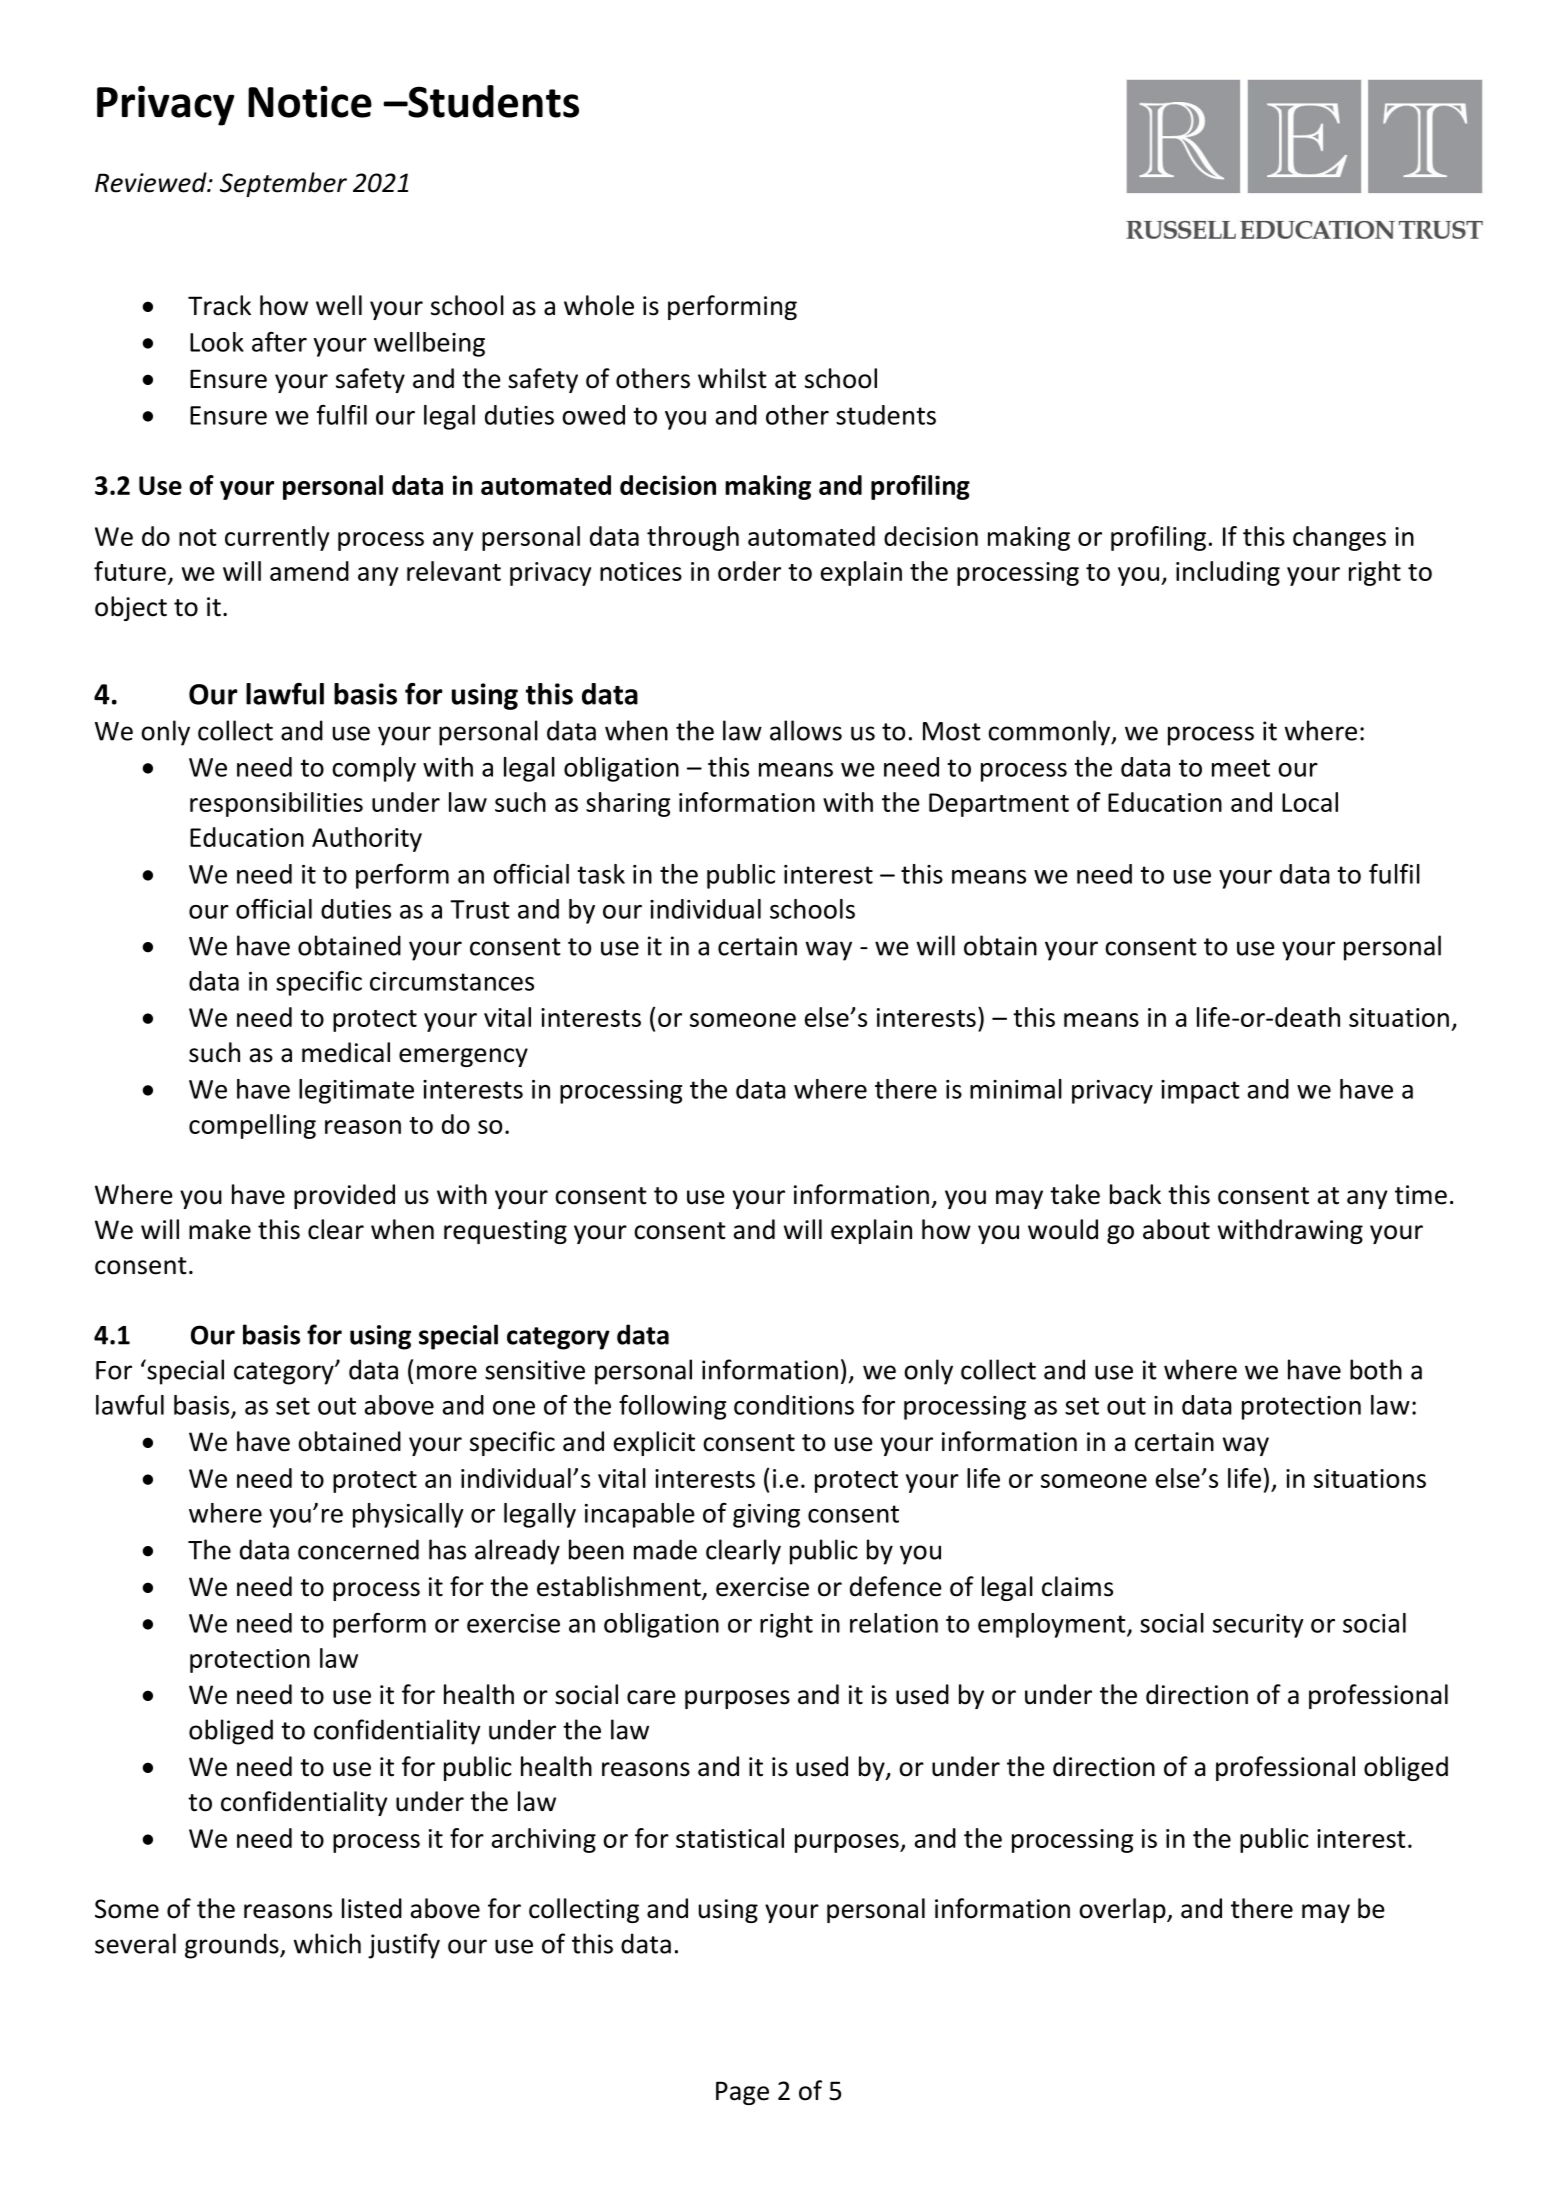 The image size is (1556, 2200). What do you see at coordinates (358, 1549) in the screenshot?
I see `concerned` at bounding box center [358, 1549].
